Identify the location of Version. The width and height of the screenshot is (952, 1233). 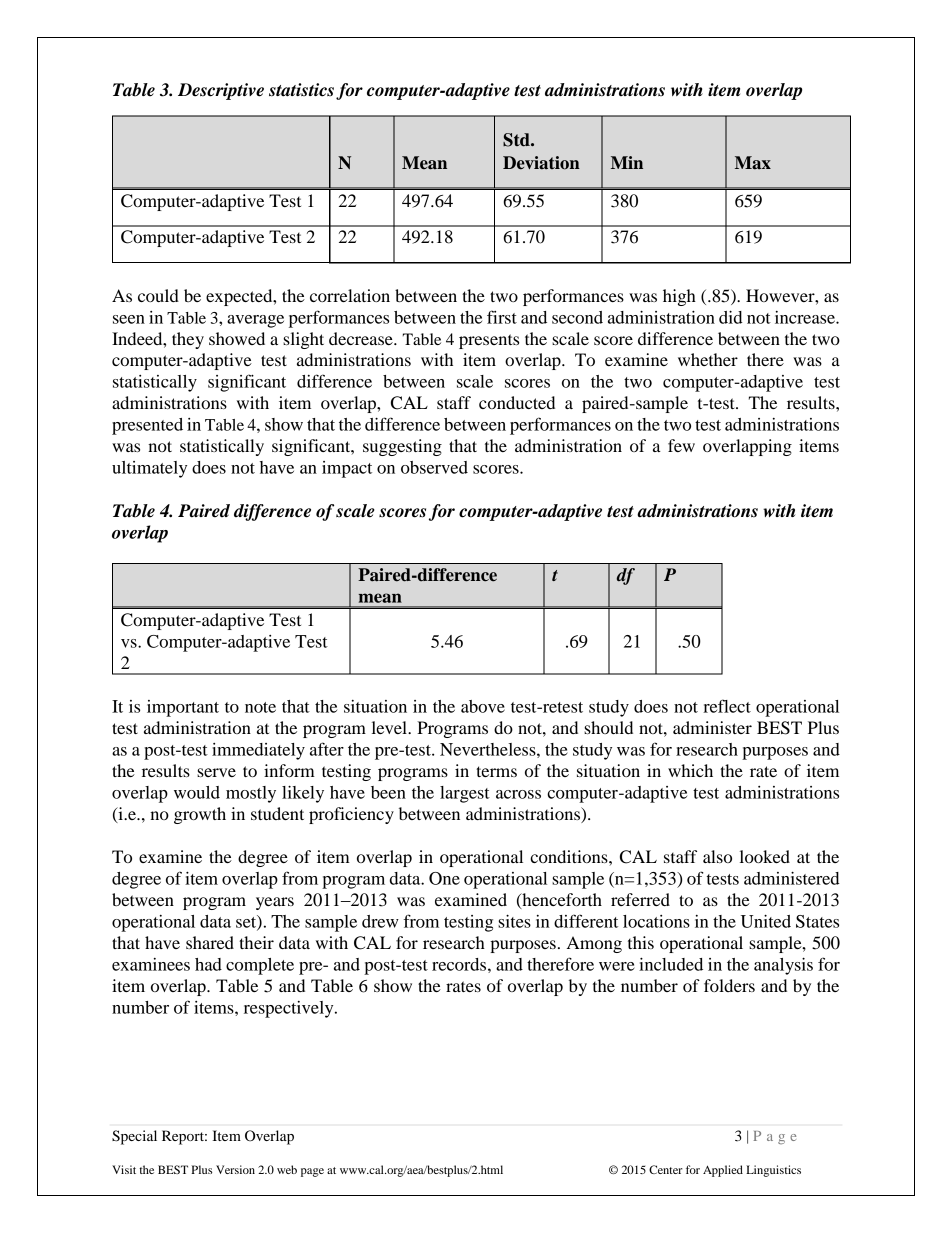
(235, 1169).
